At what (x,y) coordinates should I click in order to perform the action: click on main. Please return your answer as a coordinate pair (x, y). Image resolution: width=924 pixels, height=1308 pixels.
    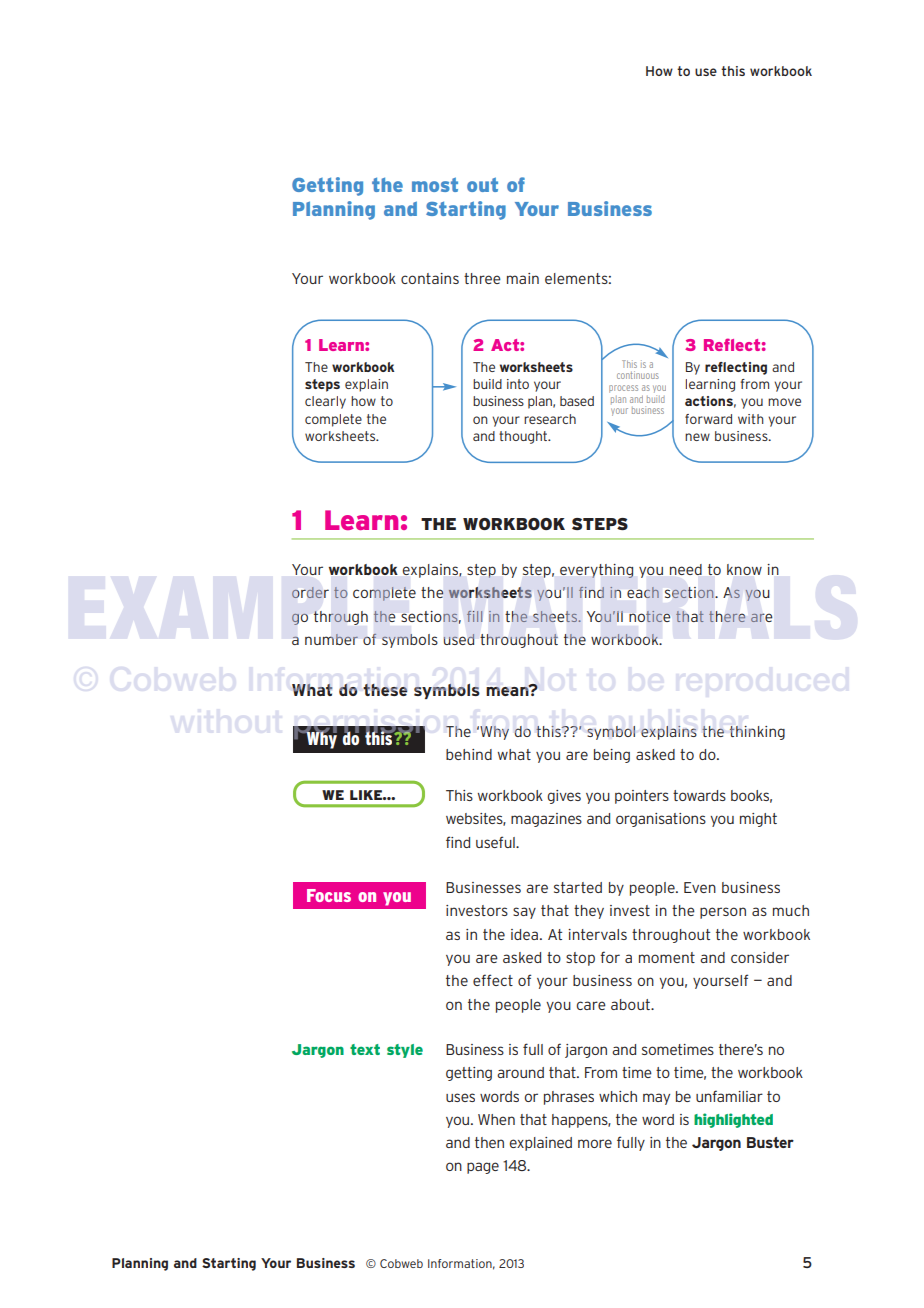
    Looking at the image, I should click on (523, 278).
